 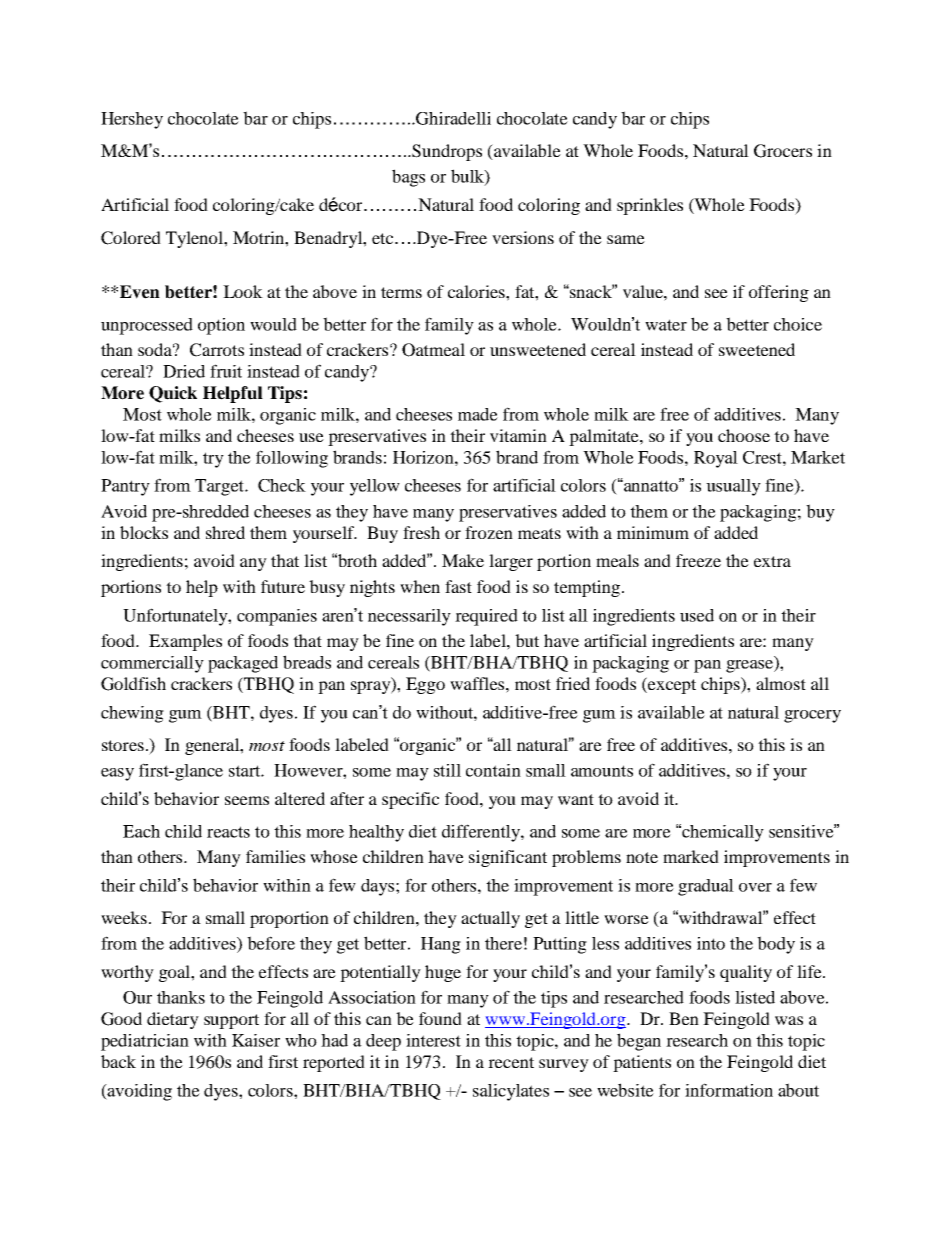 I want to click on Kaiser, so click(x=256, y=1040).
